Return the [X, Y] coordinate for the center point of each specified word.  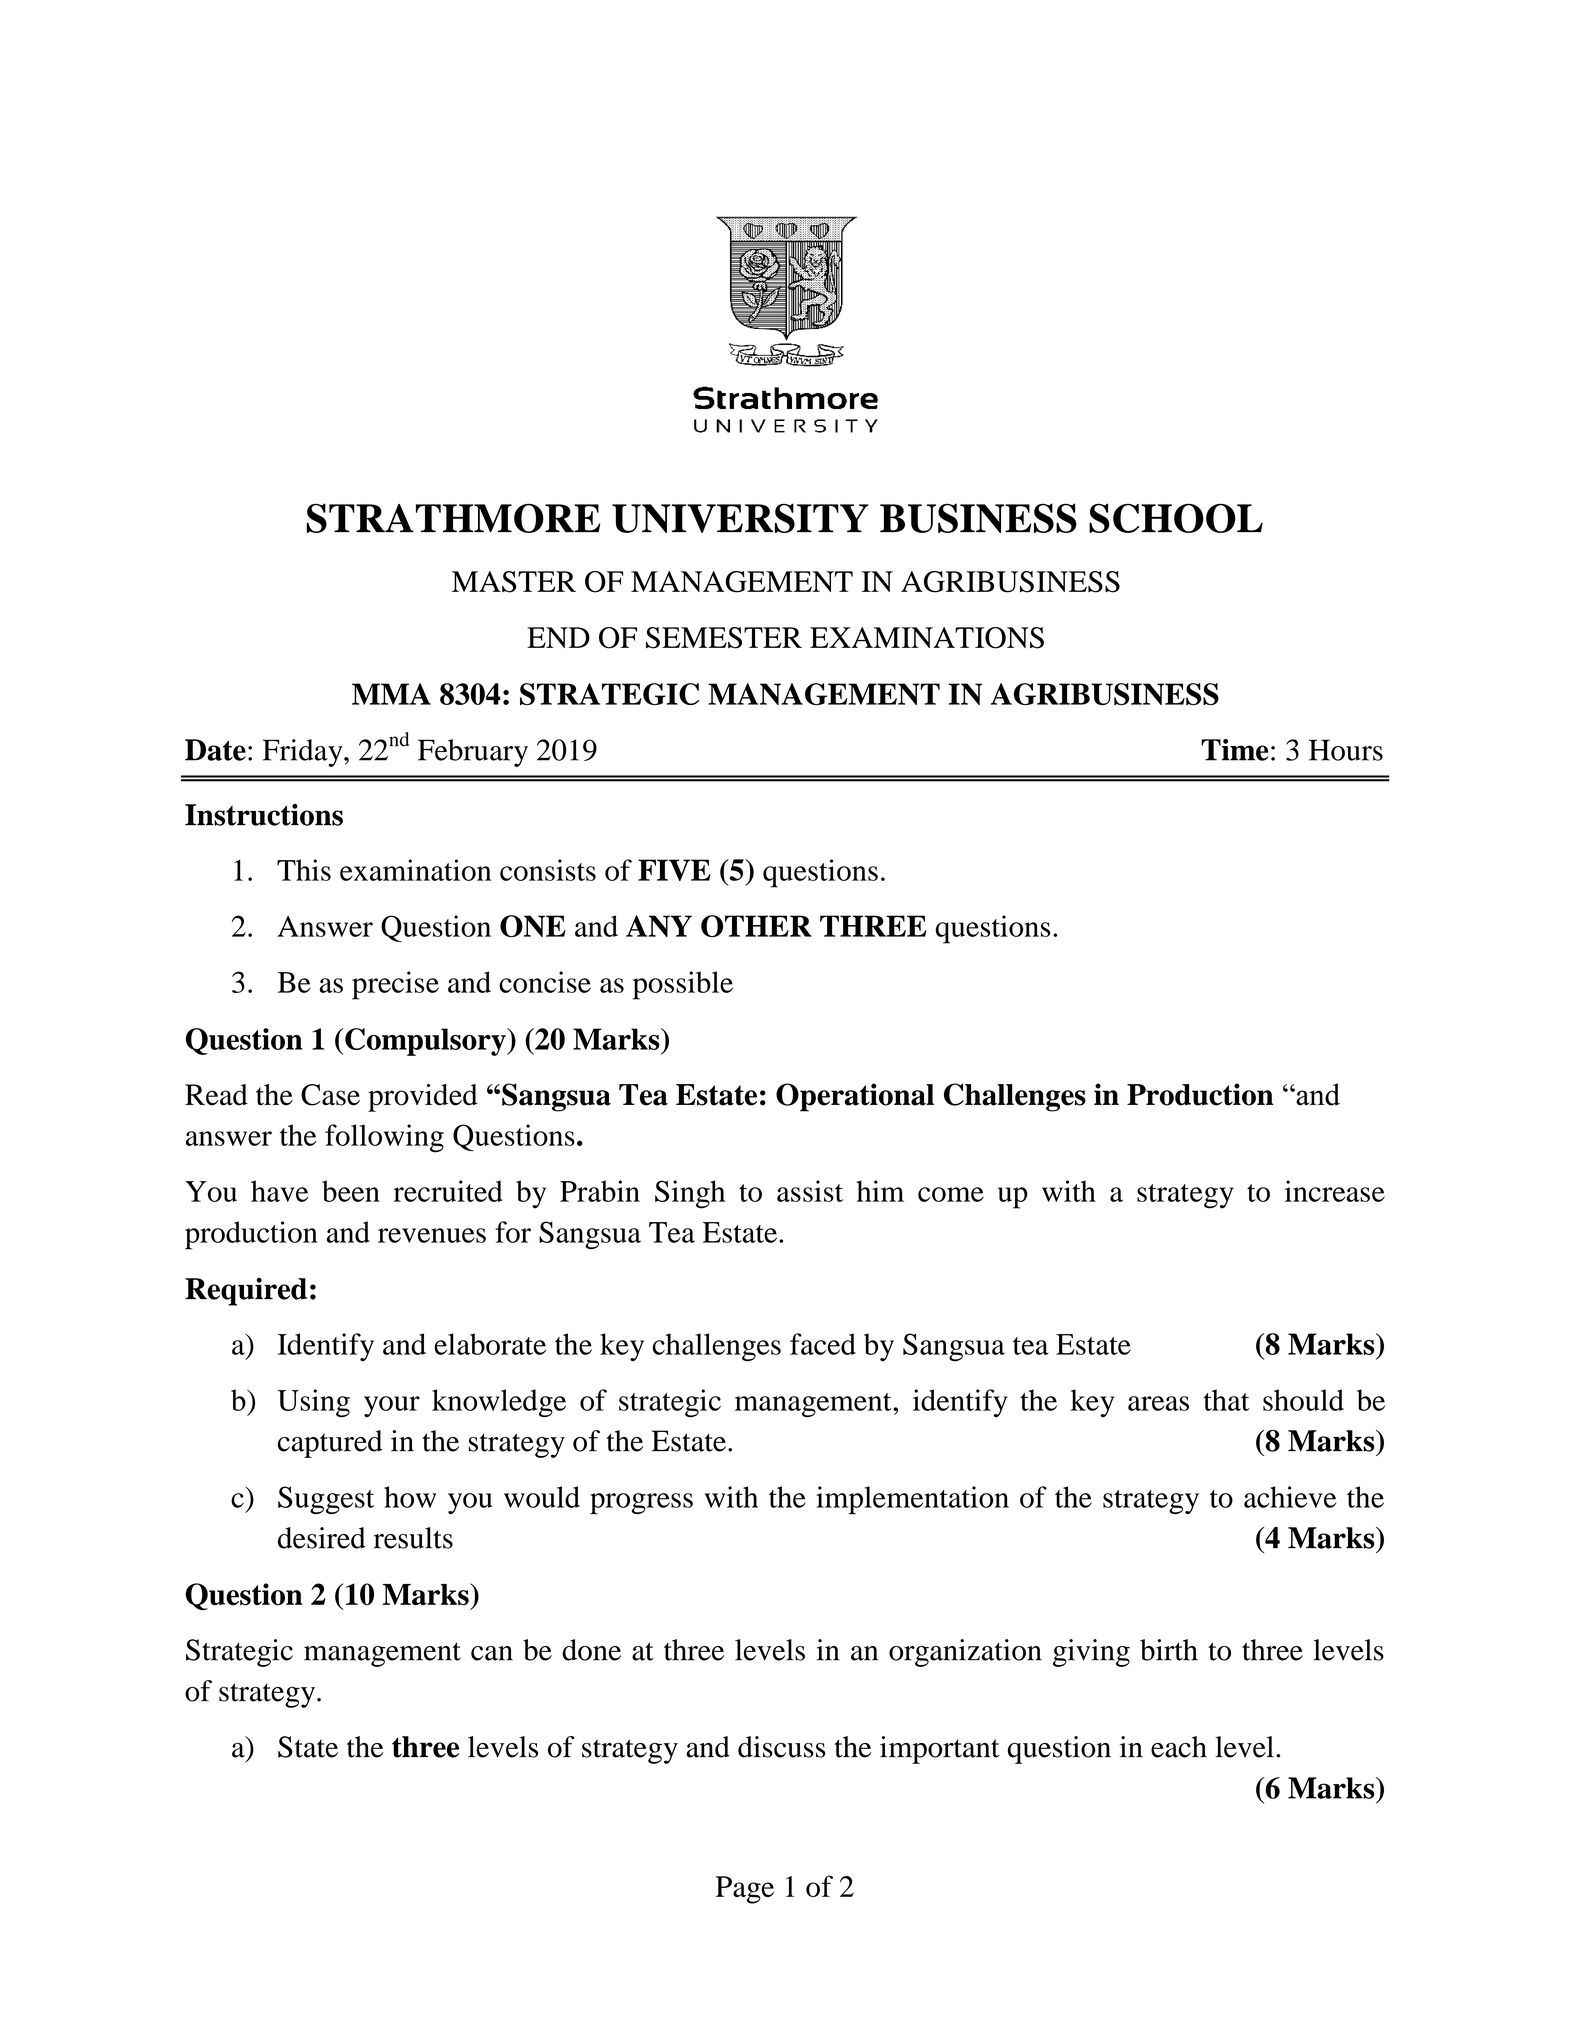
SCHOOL [1176, 518]
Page [745, 1890]
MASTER [514, 582]
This [304, 870]
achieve [1290, 1497]
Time [1235, 750]
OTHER [756, 926]
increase [1335, 1191]
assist [810, 1191]
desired [322, 1538]
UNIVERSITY [740, 518]
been [351, 1191]
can [492, 1653]
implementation [912, 1500]
